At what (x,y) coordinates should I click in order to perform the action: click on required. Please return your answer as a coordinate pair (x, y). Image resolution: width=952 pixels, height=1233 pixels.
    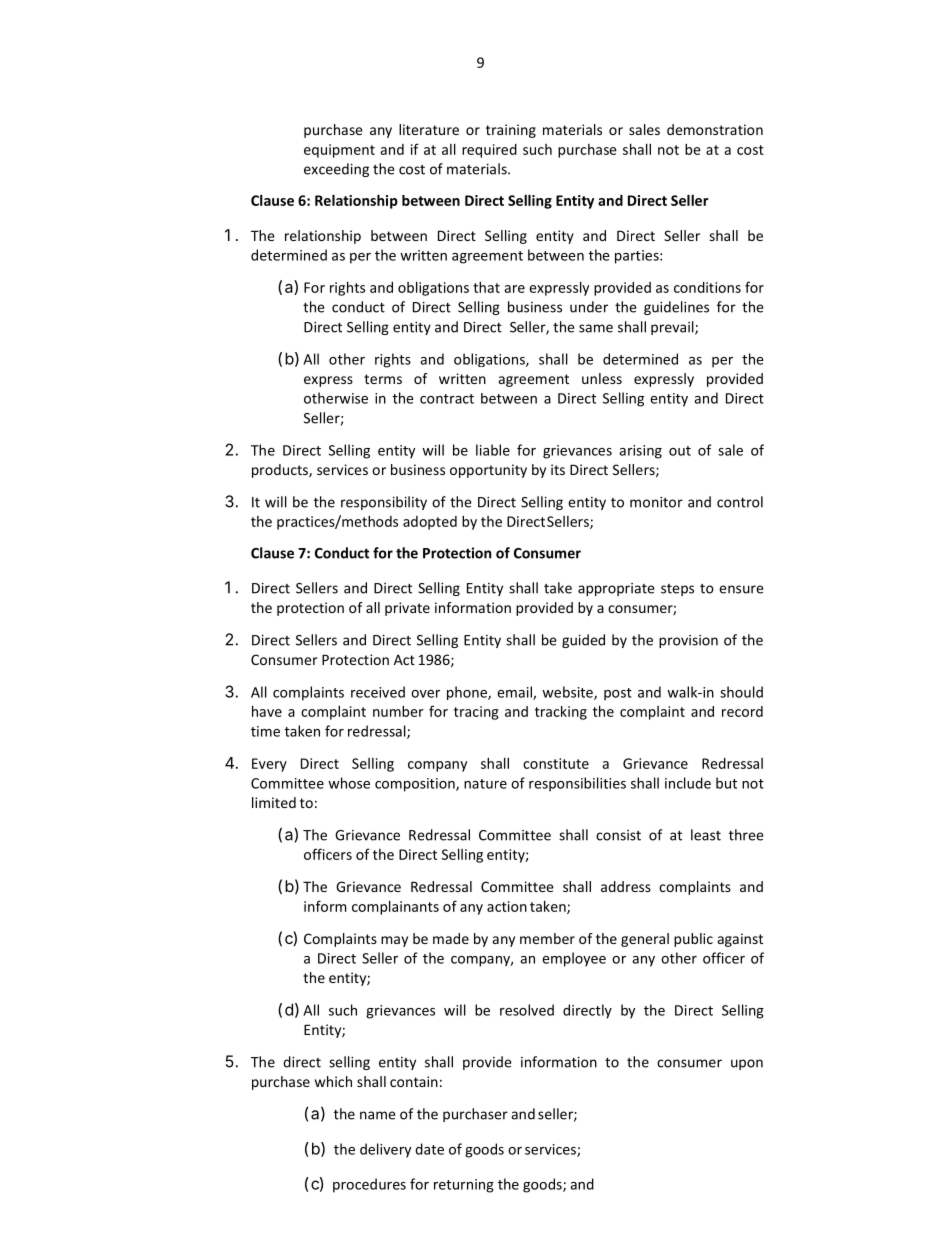
    Looking at the image, I should click on (489, 151).
